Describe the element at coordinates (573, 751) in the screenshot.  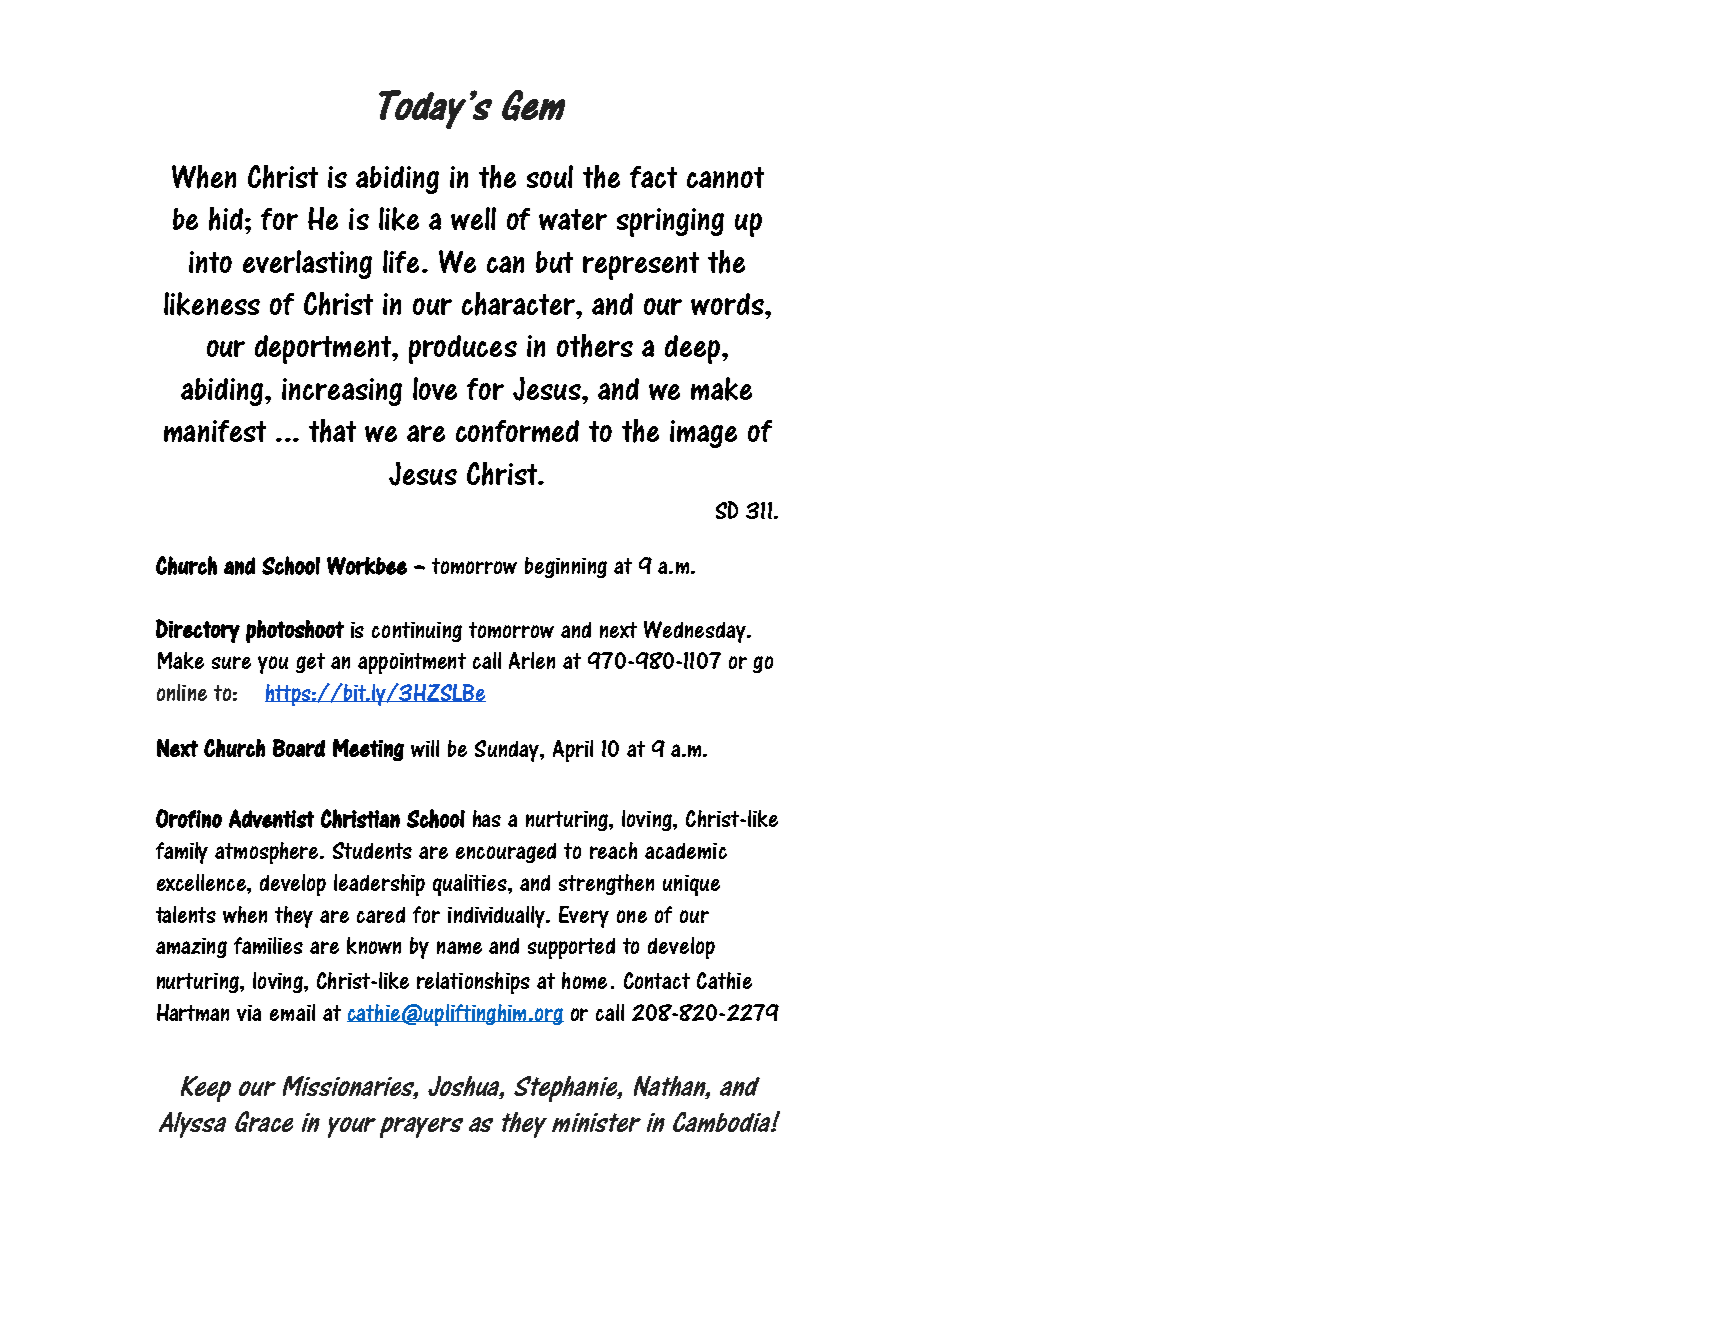
I see `April` at that location.
